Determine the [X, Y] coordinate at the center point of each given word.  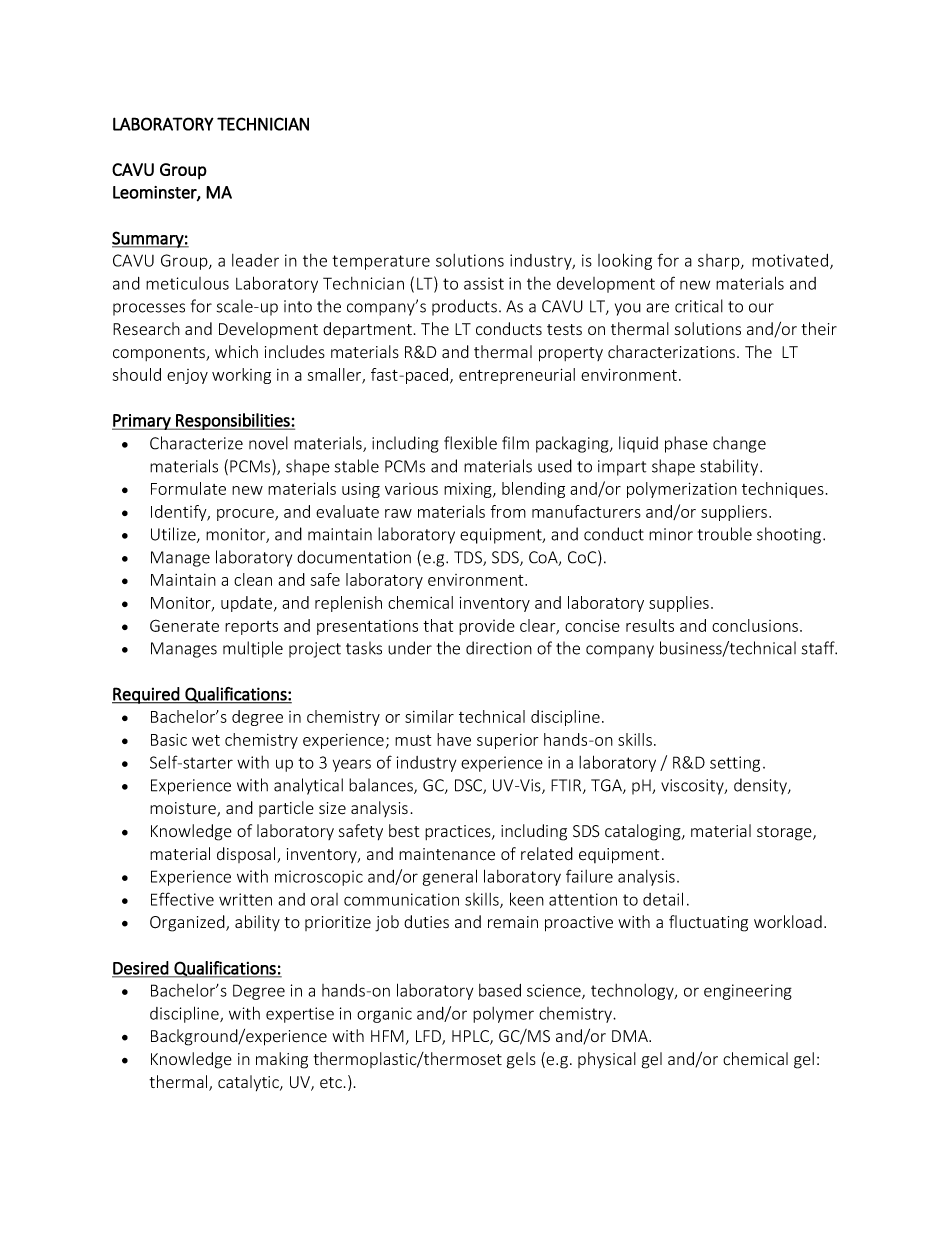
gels [521, 1060]
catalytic [249, 1083]
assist [484, 283]
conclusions [755, 625]
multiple [253, 649]
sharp [720, 262]
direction [499, 648]
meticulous [187, 283]
